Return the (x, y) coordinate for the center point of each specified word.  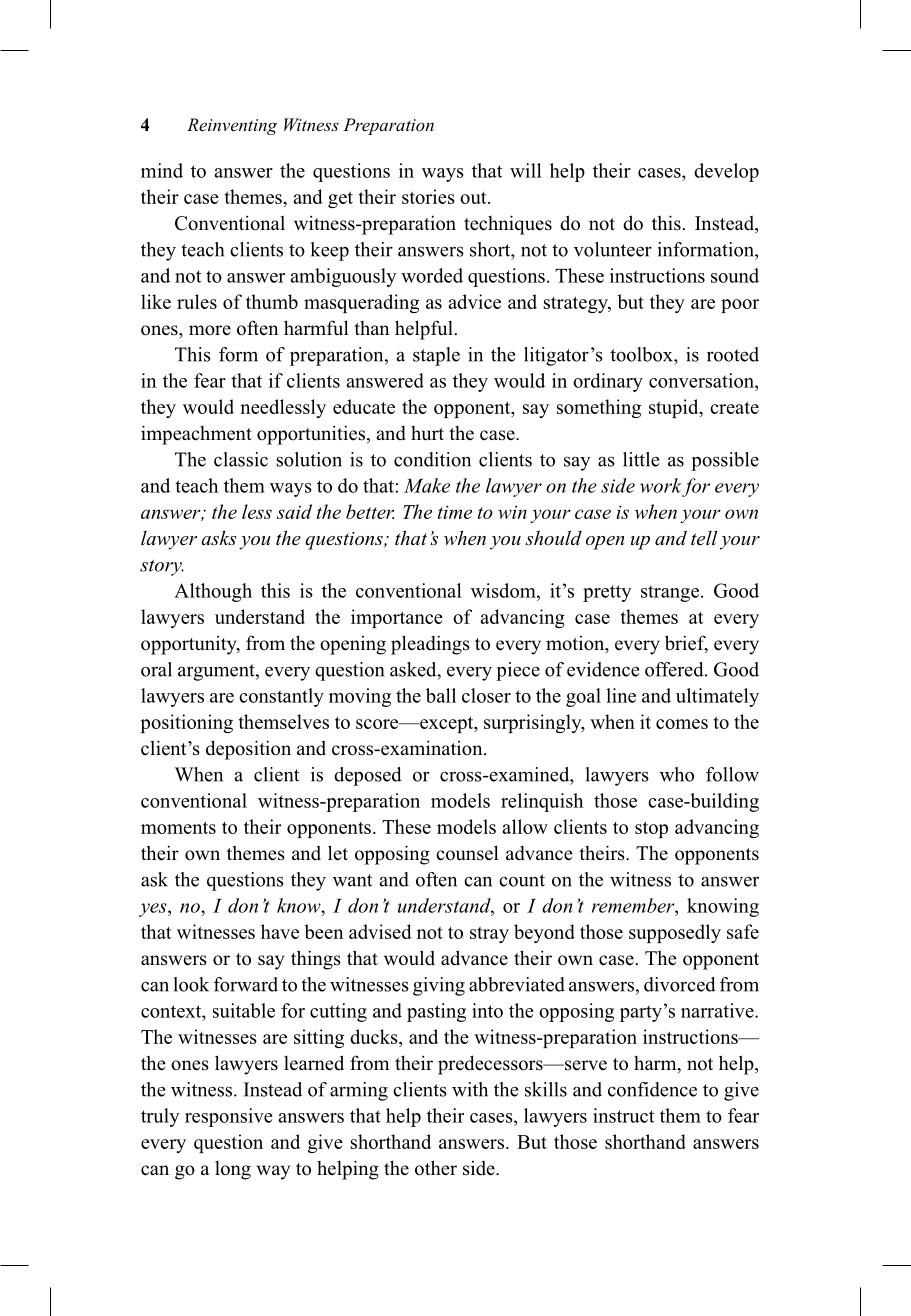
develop (726, 172)
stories (428, 196)
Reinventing (232, 126)
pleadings (430, 645)
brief (686, 644)
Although (213, 592)
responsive (228, 1117)
